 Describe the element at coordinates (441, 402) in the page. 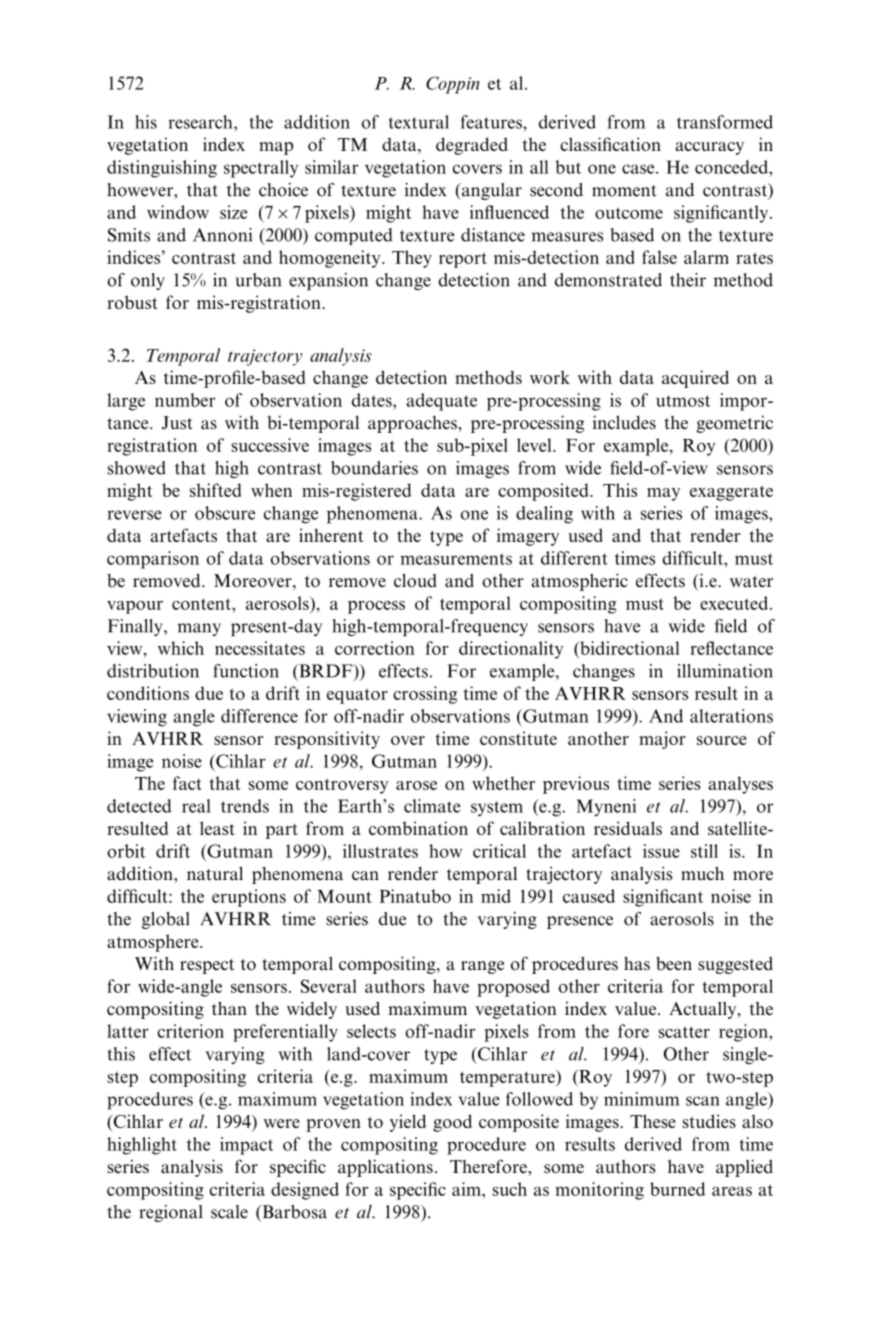

I see `adequate` at that location.
